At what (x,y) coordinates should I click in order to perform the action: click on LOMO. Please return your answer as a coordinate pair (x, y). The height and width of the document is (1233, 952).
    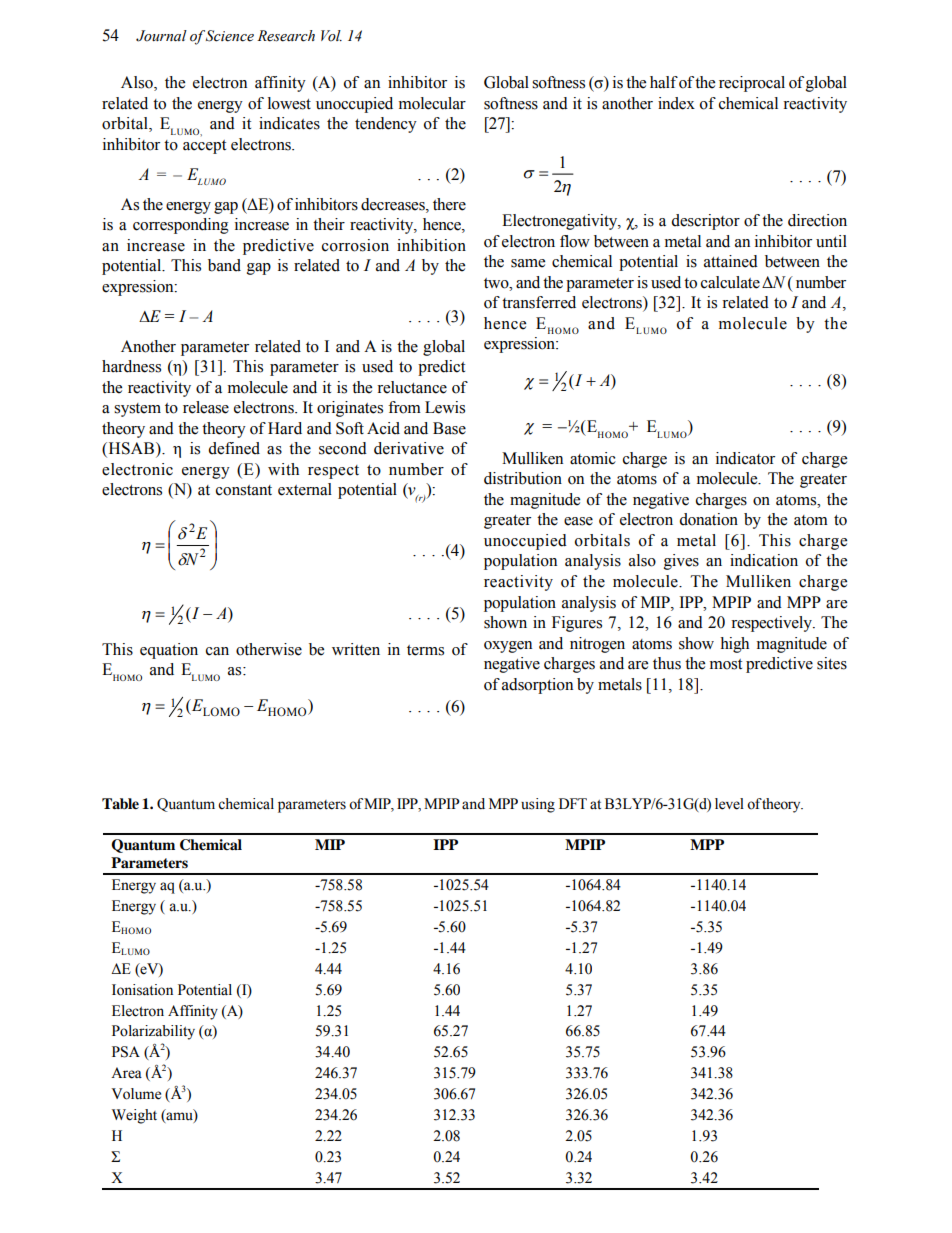
    Looking at the image, I should click on (221, 711).
